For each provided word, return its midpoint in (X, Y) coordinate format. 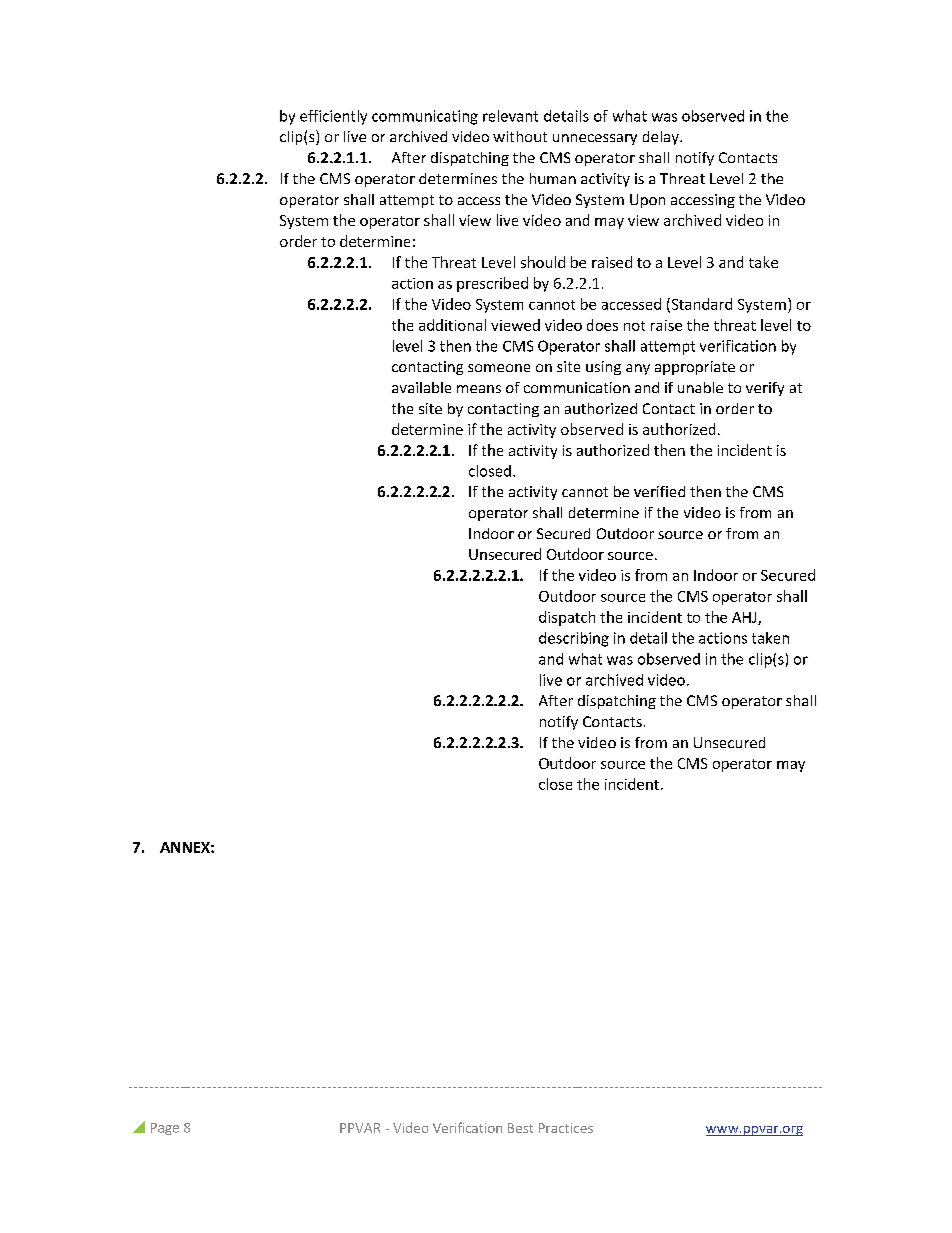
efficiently (333, 117)
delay (662, 138)
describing (574, 639)
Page (165, 1129)
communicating (425, 117)
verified (659, 491)
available (421, 387)
